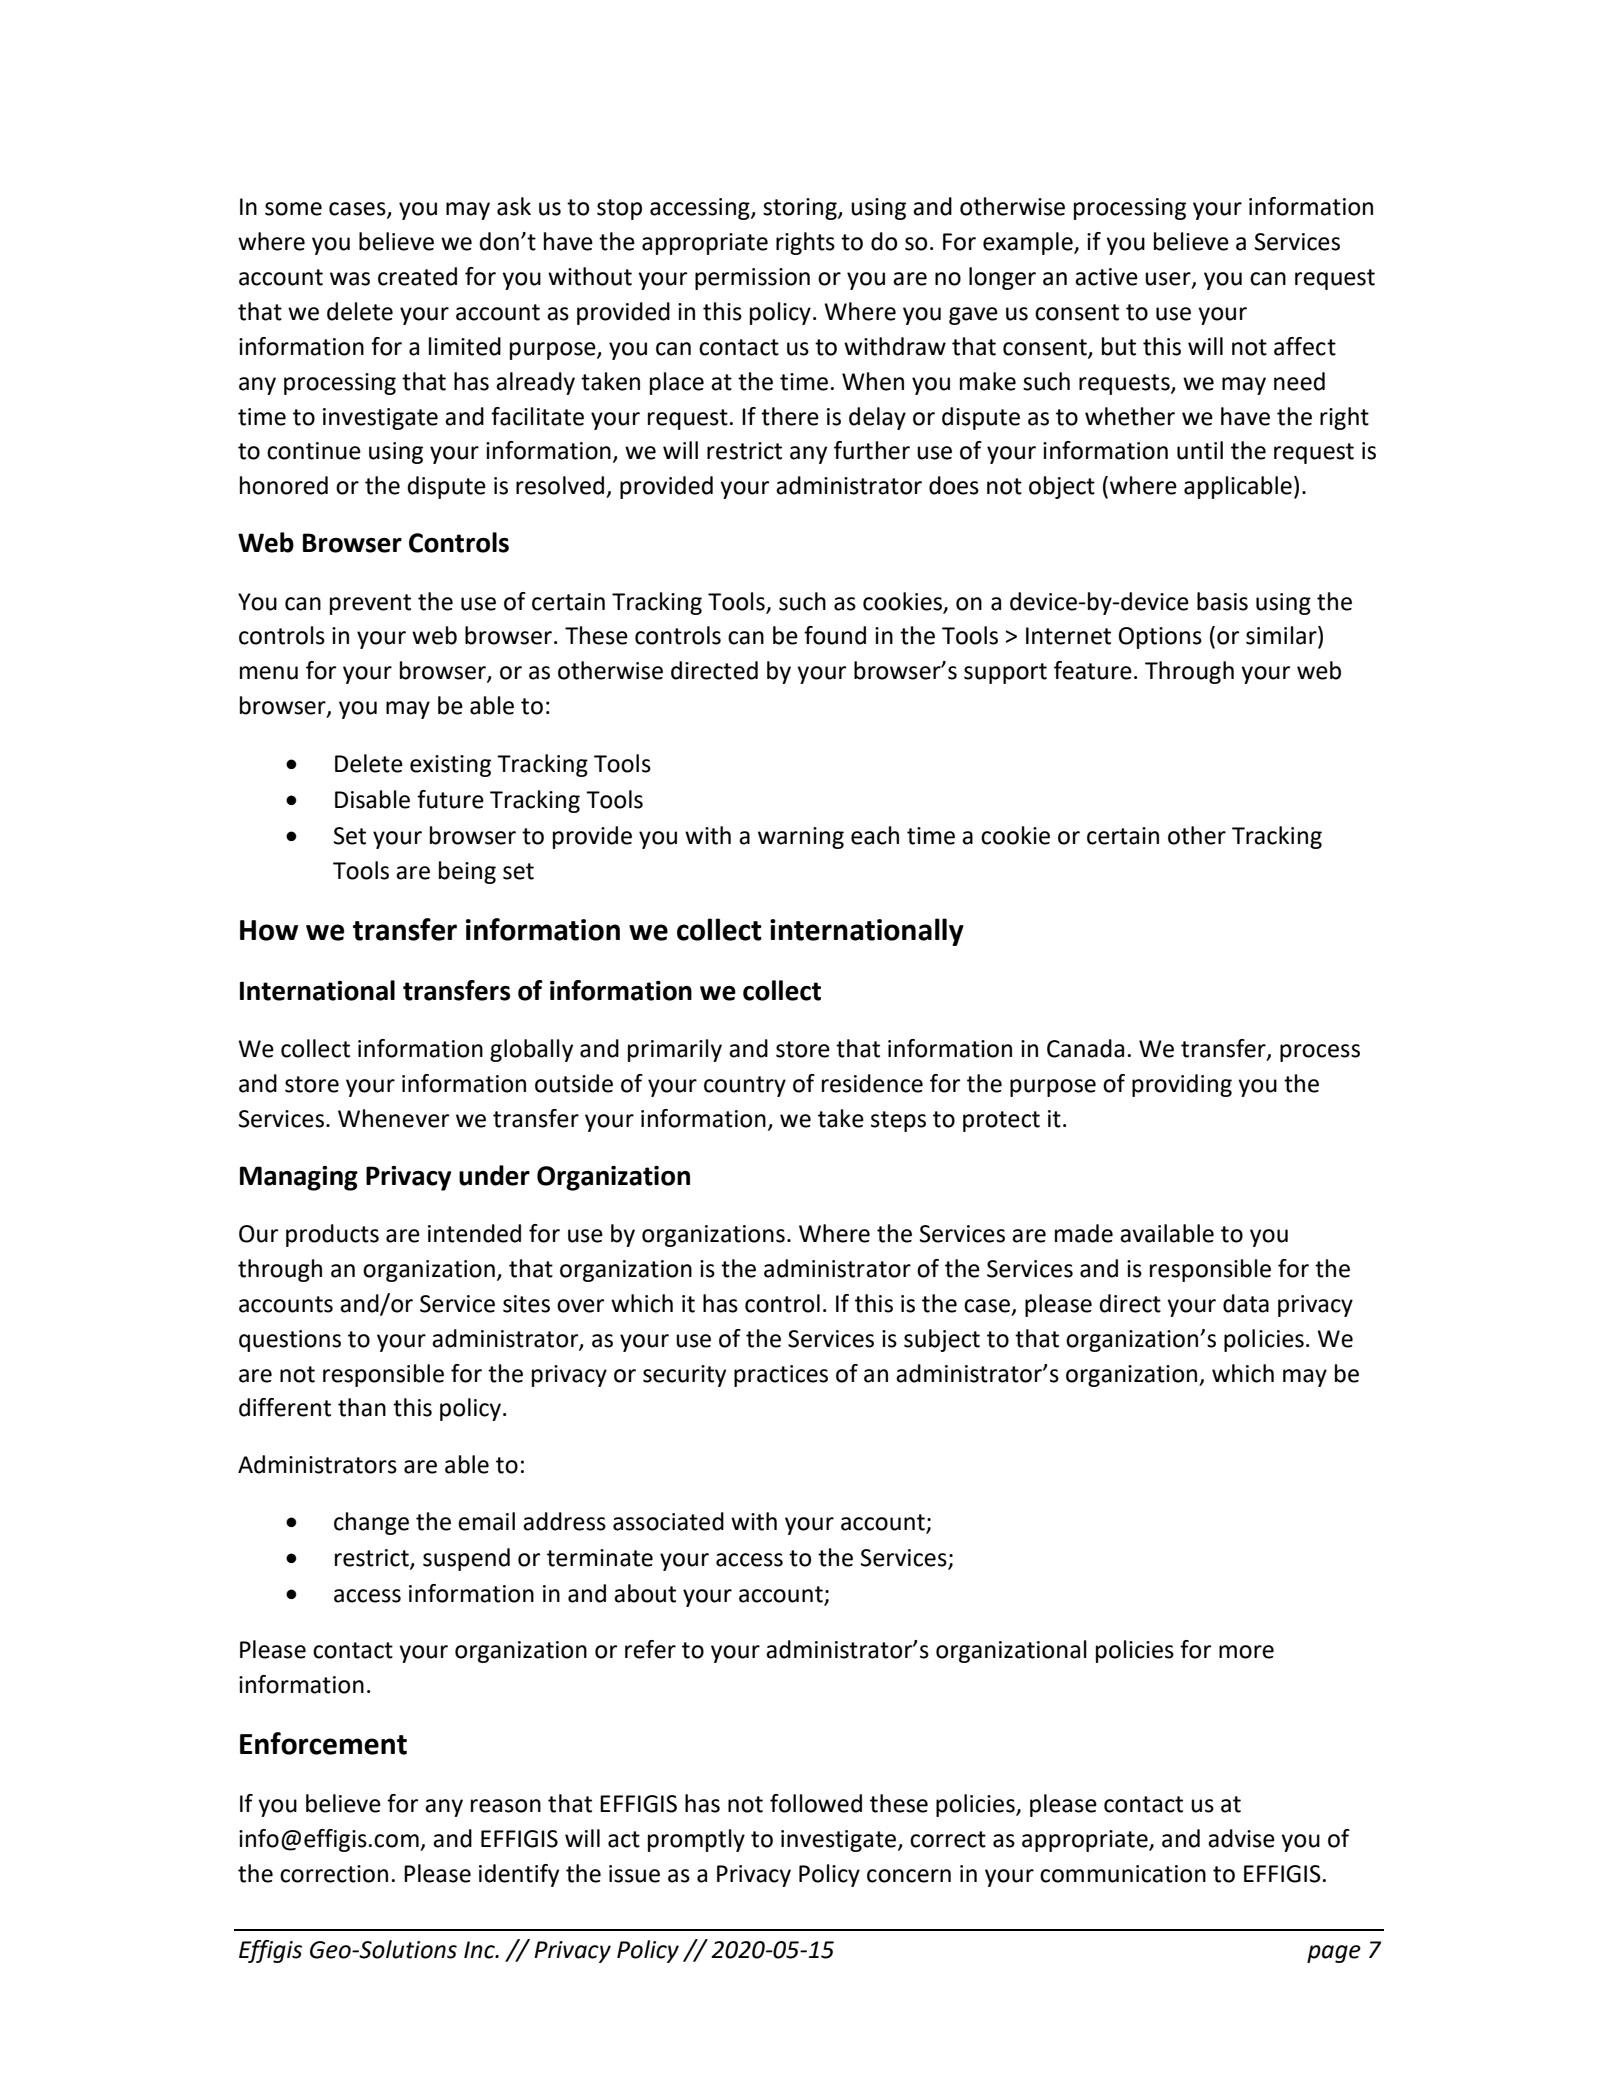 The width and height of the screenshot is (1618, 2094). Describe the element at coordinates (362, 1407) in the screenshot. I see `than` at that location.
